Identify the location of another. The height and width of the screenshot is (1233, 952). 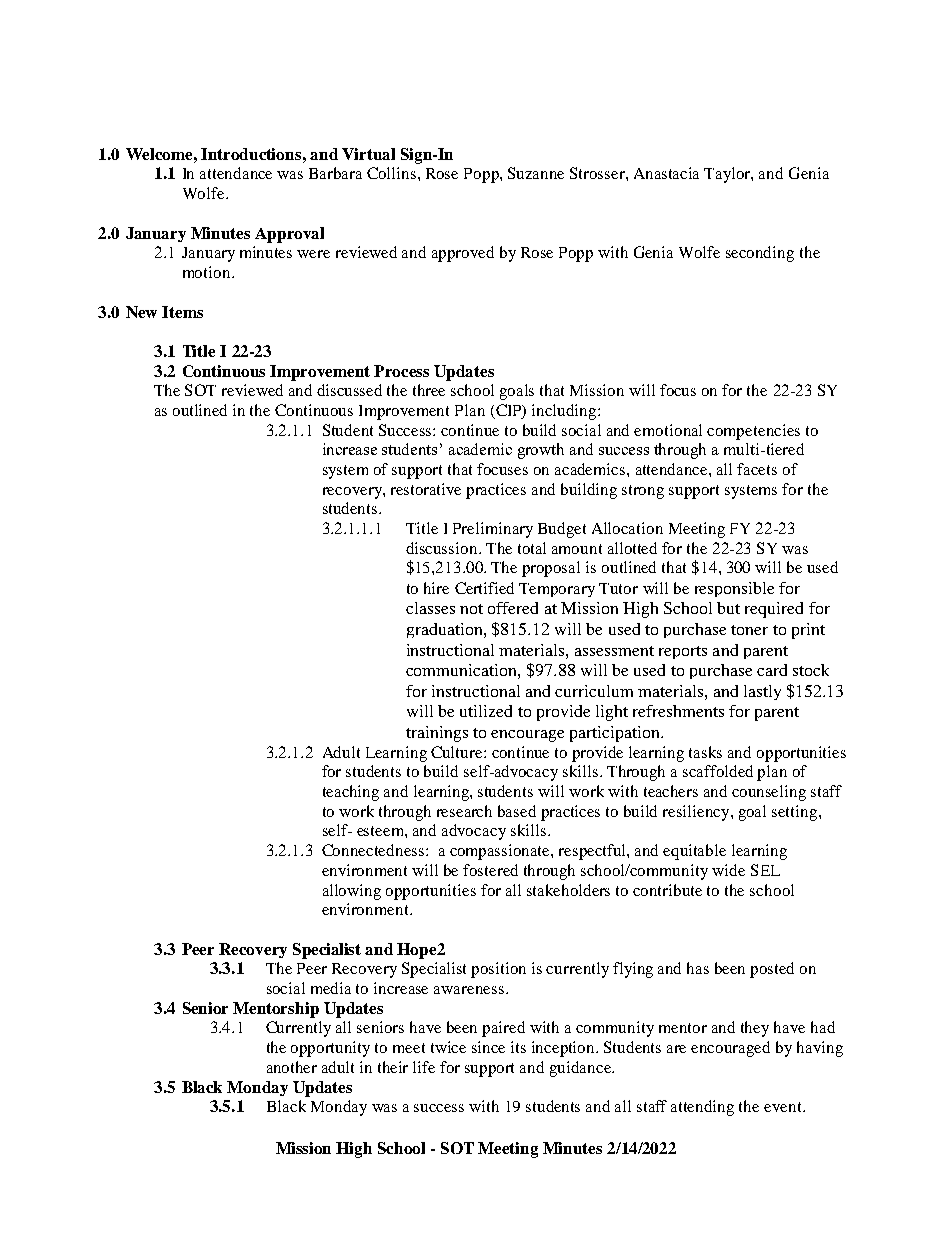
(292, 1067).
